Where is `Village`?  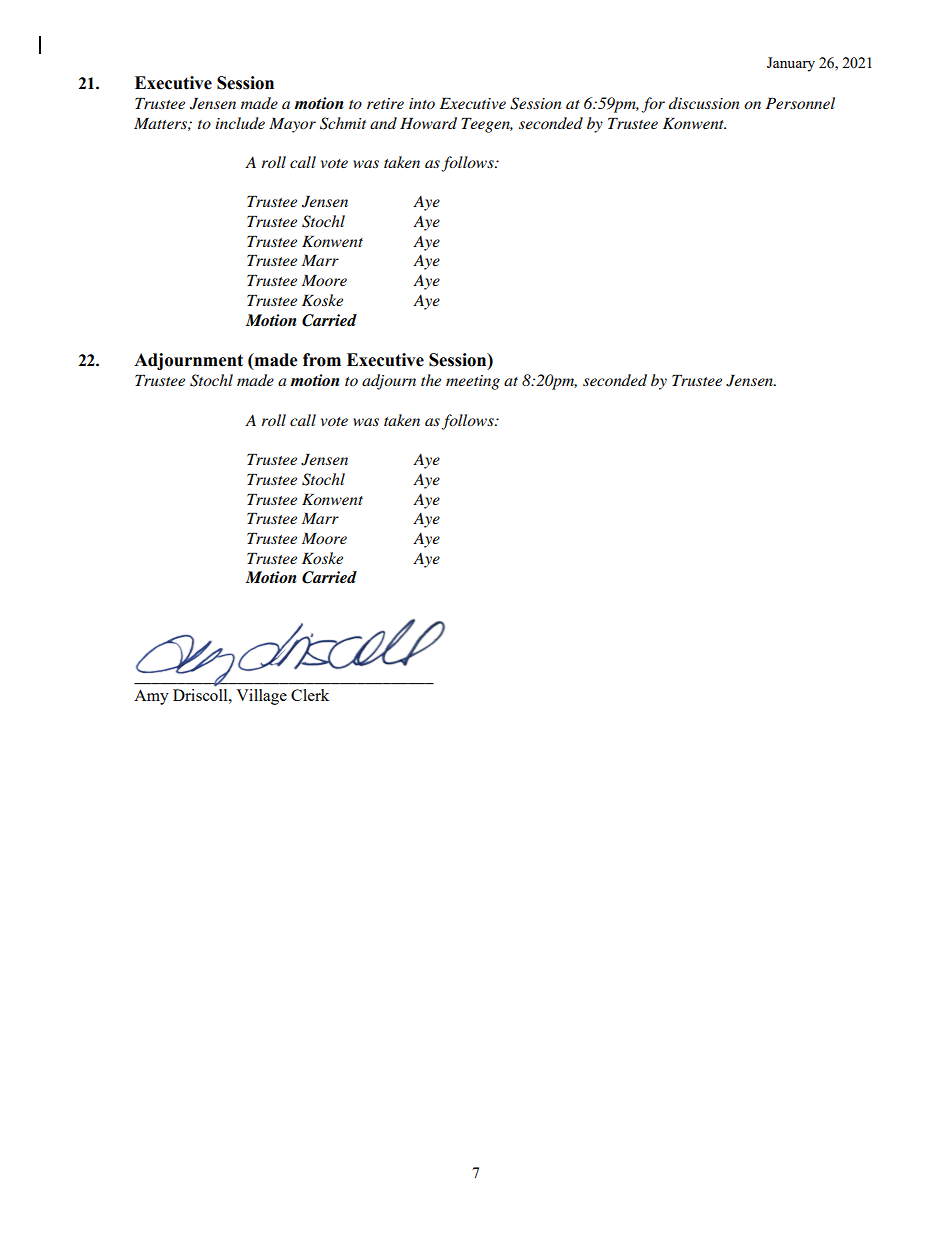
Village is located at coordinates (261, 697).
